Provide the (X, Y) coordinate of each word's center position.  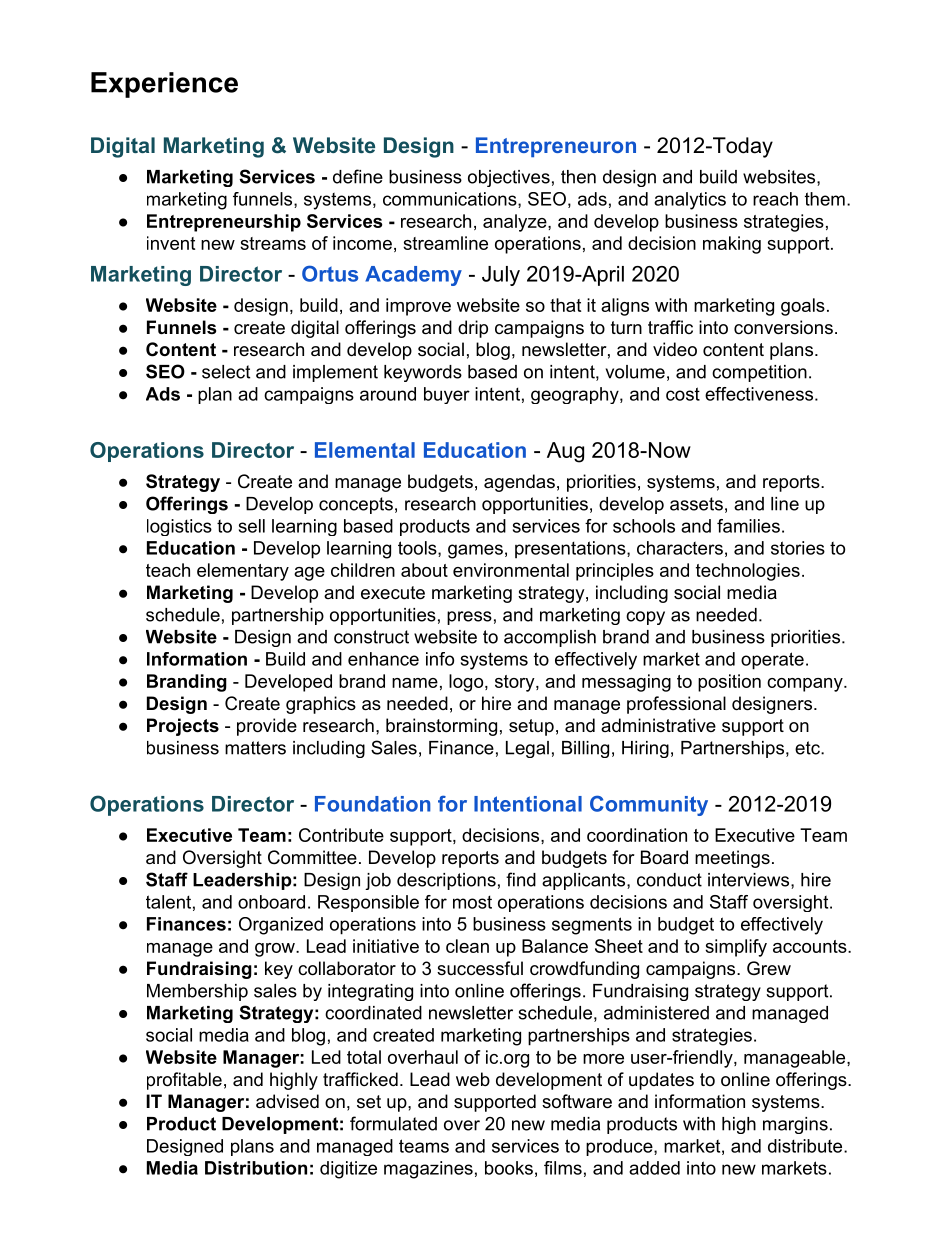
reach (775, 199)
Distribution (256, 1168)
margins (795, 1125)
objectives (509, 178)
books (509, 1168)
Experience (164, 85)
